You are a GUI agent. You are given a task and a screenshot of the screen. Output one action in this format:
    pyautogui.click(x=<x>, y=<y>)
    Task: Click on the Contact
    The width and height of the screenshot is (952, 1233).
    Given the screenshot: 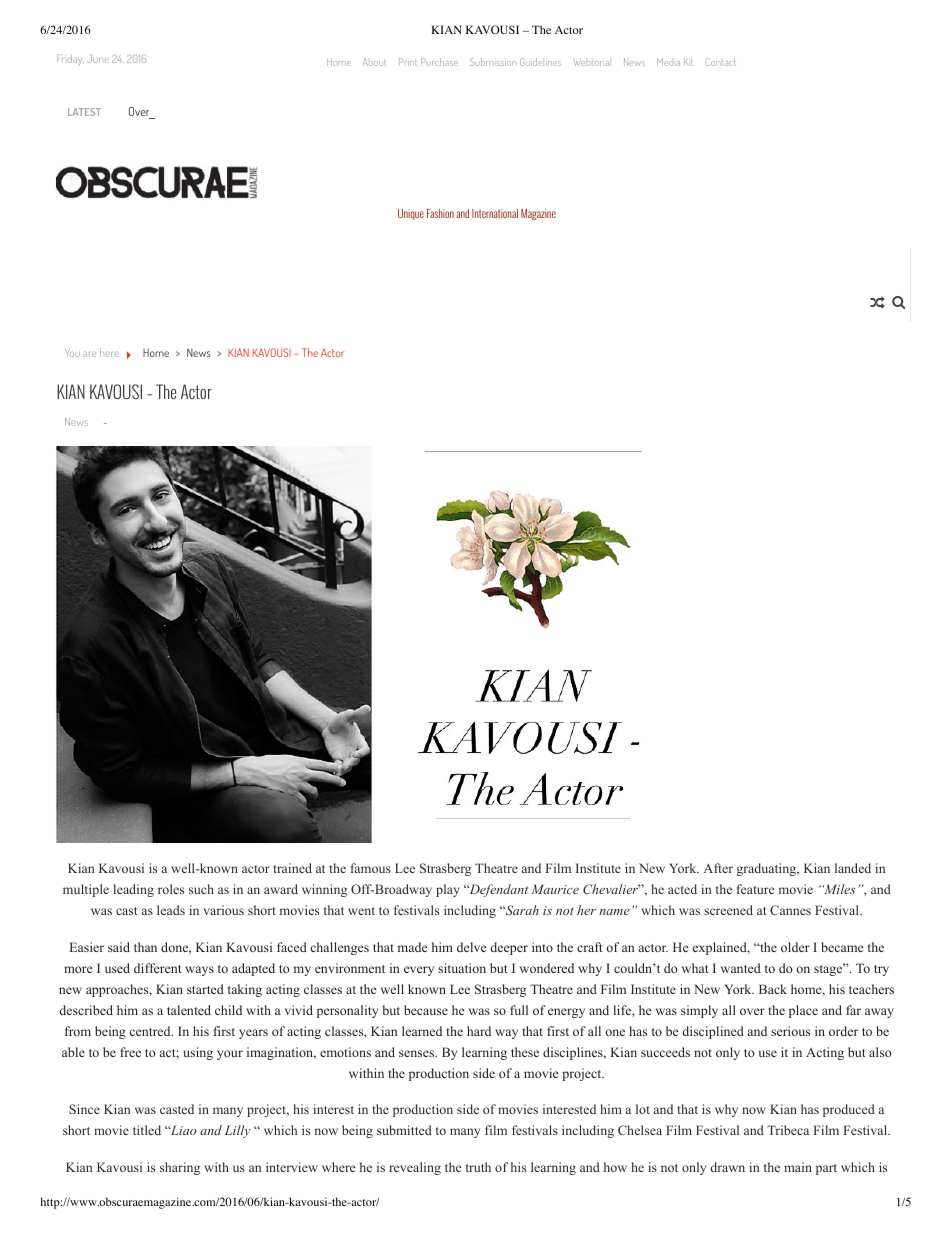 What is the action you would take?
    pyautogui.click(x=721, y=62)
